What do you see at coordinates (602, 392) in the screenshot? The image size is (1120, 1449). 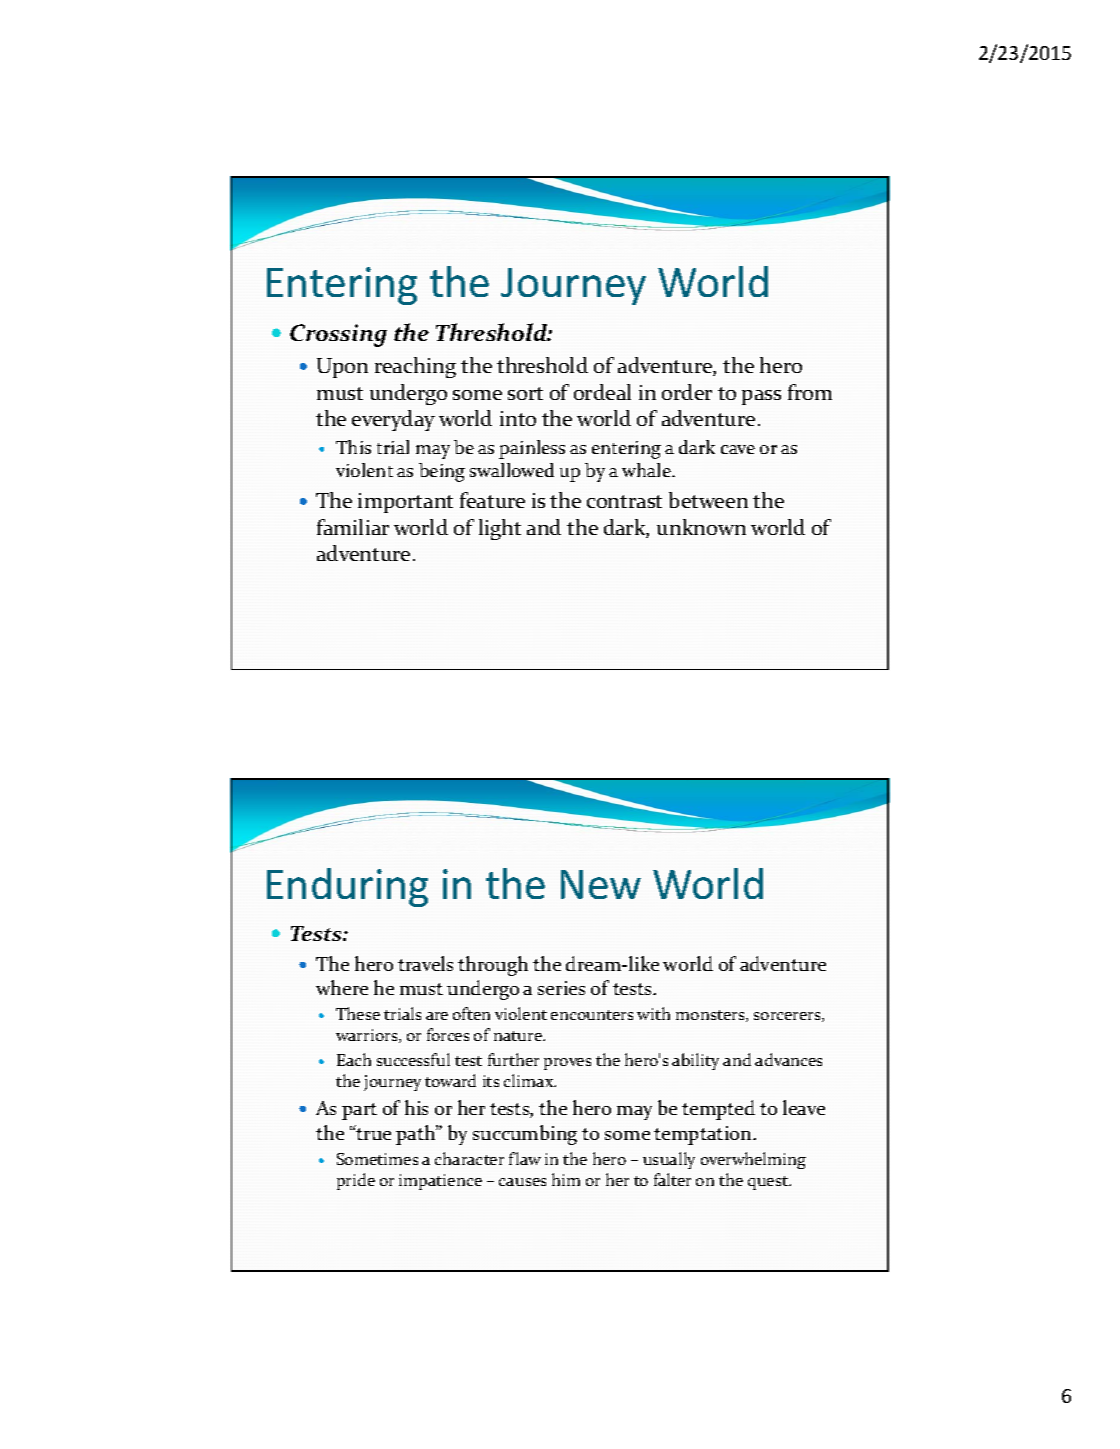 I see `ordeal` at bounding box center [602, 392].
